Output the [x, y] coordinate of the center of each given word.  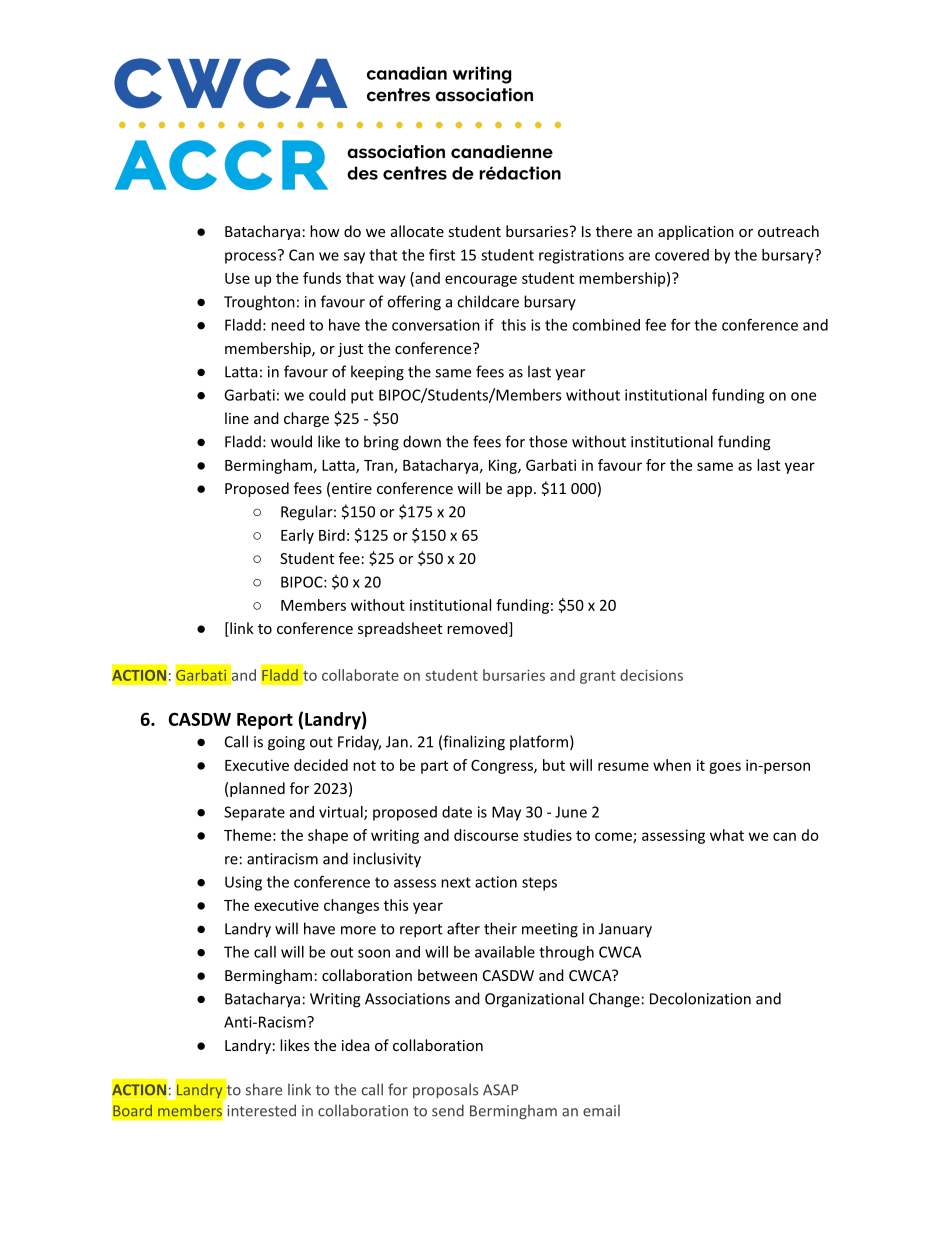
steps [539, 884]
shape [328, 836]
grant [598, 677]
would [291, 441]
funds [322, 278]
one [803, 396]
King [504, 466]
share [264, 1089]
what [727, 835]
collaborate [360, 675]
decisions [651, 675]
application [696, 232]
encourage [481, 281]
